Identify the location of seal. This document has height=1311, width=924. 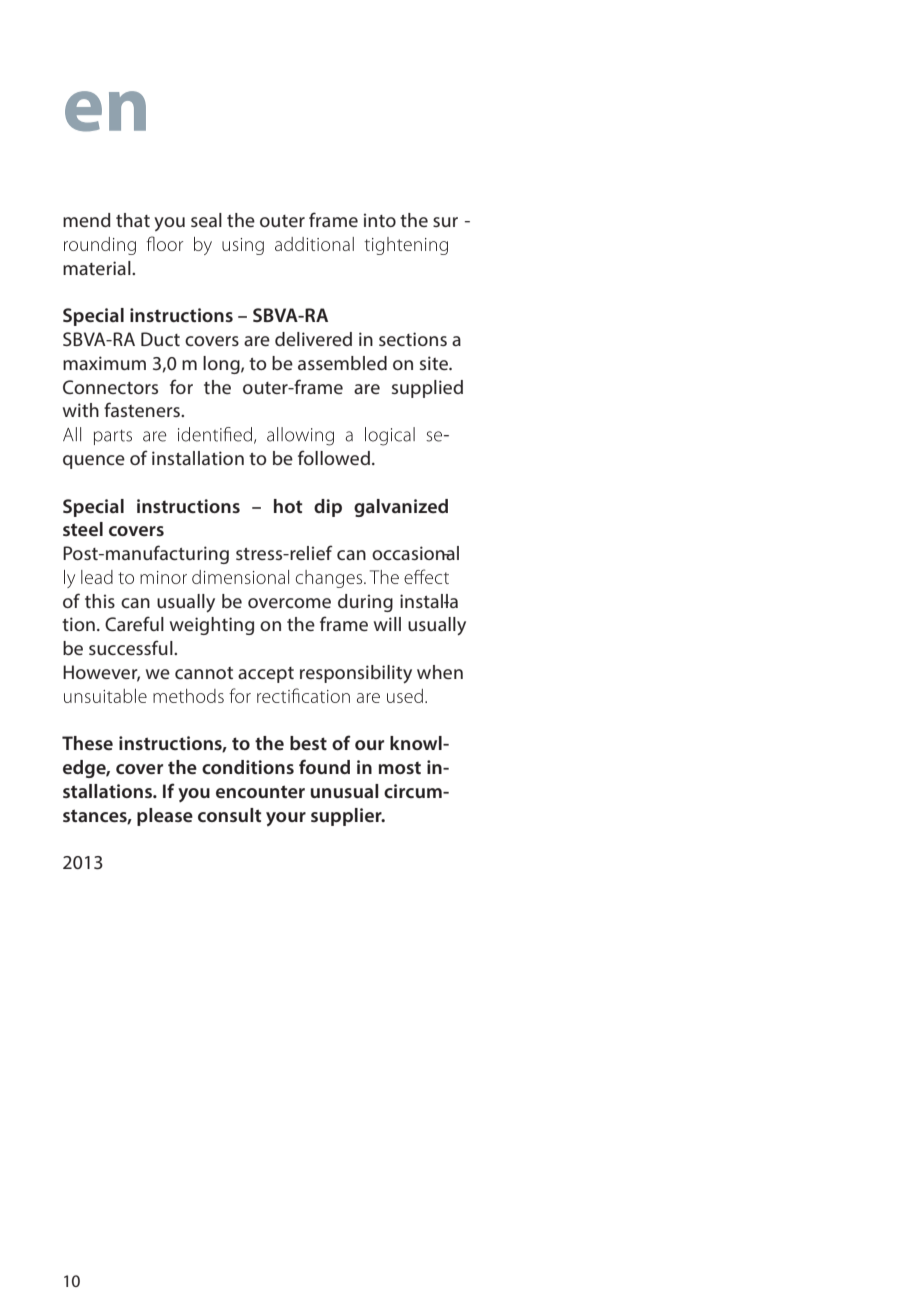
(206, 220).
